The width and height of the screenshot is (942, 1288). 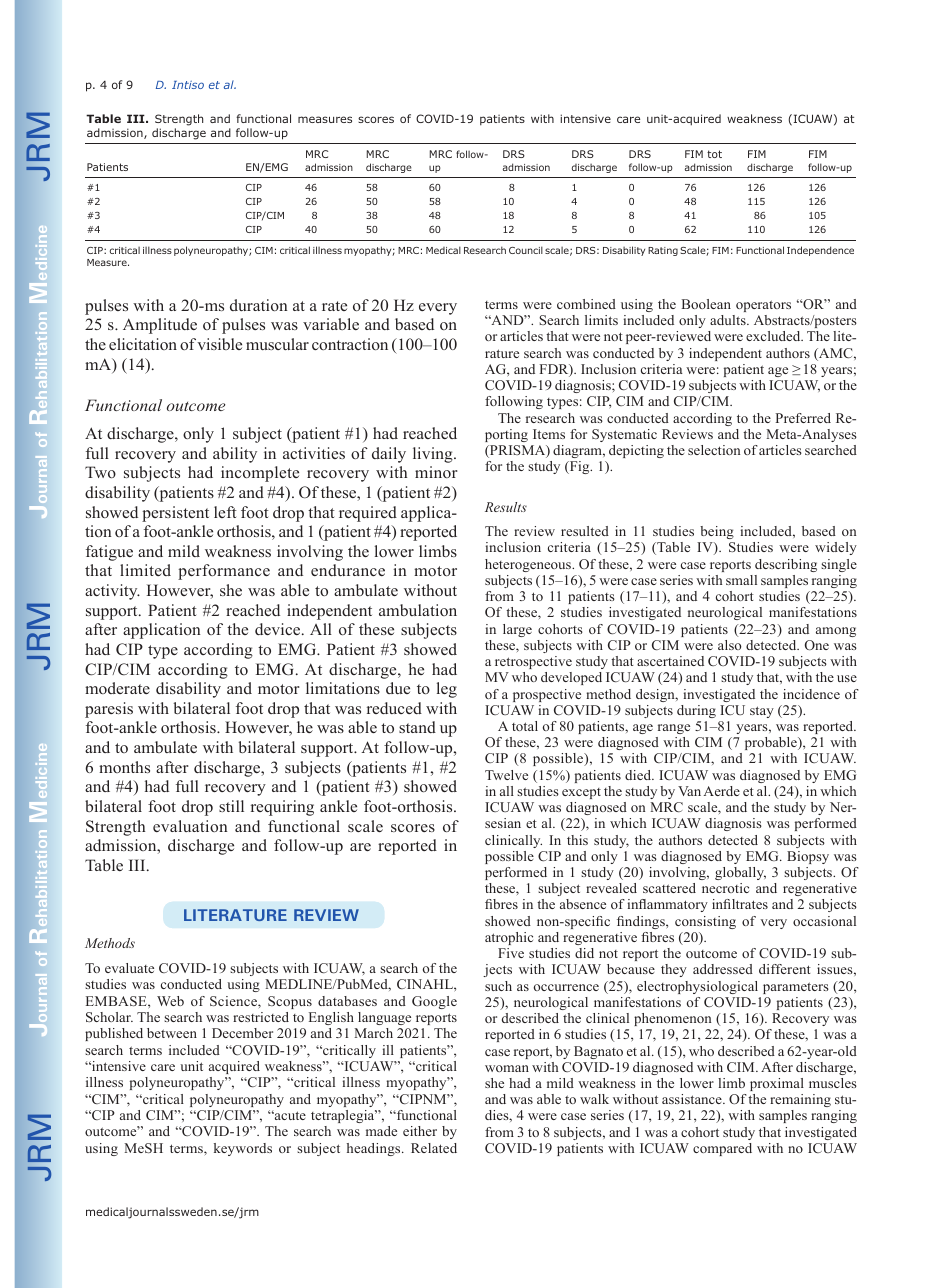 What do you see at coordinates (243, 1149) in the screenshot?
I see `keywords` at bounding box center [243, 1149].
